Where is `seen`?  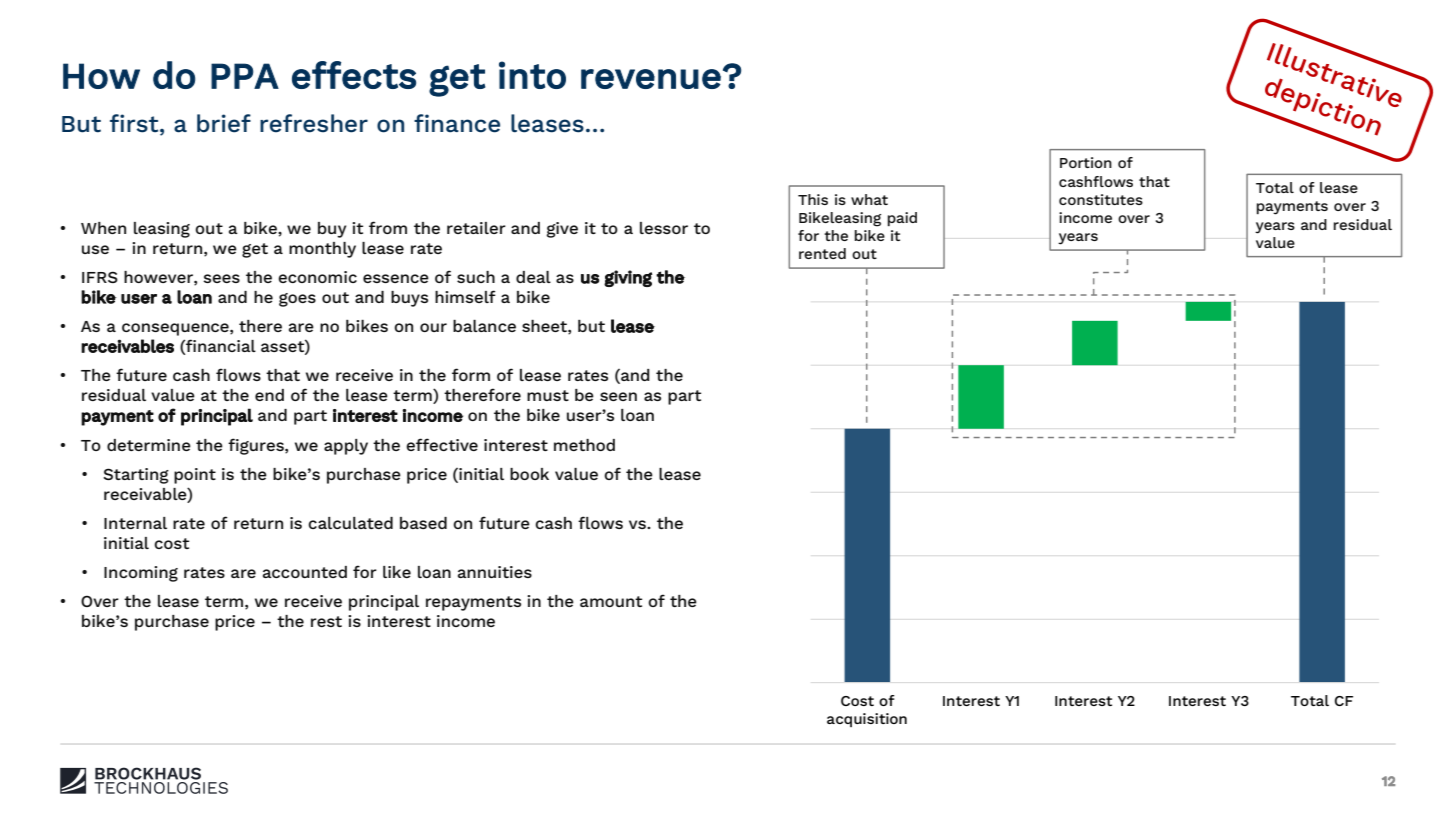 seen is located at coordinates (618, 396).
